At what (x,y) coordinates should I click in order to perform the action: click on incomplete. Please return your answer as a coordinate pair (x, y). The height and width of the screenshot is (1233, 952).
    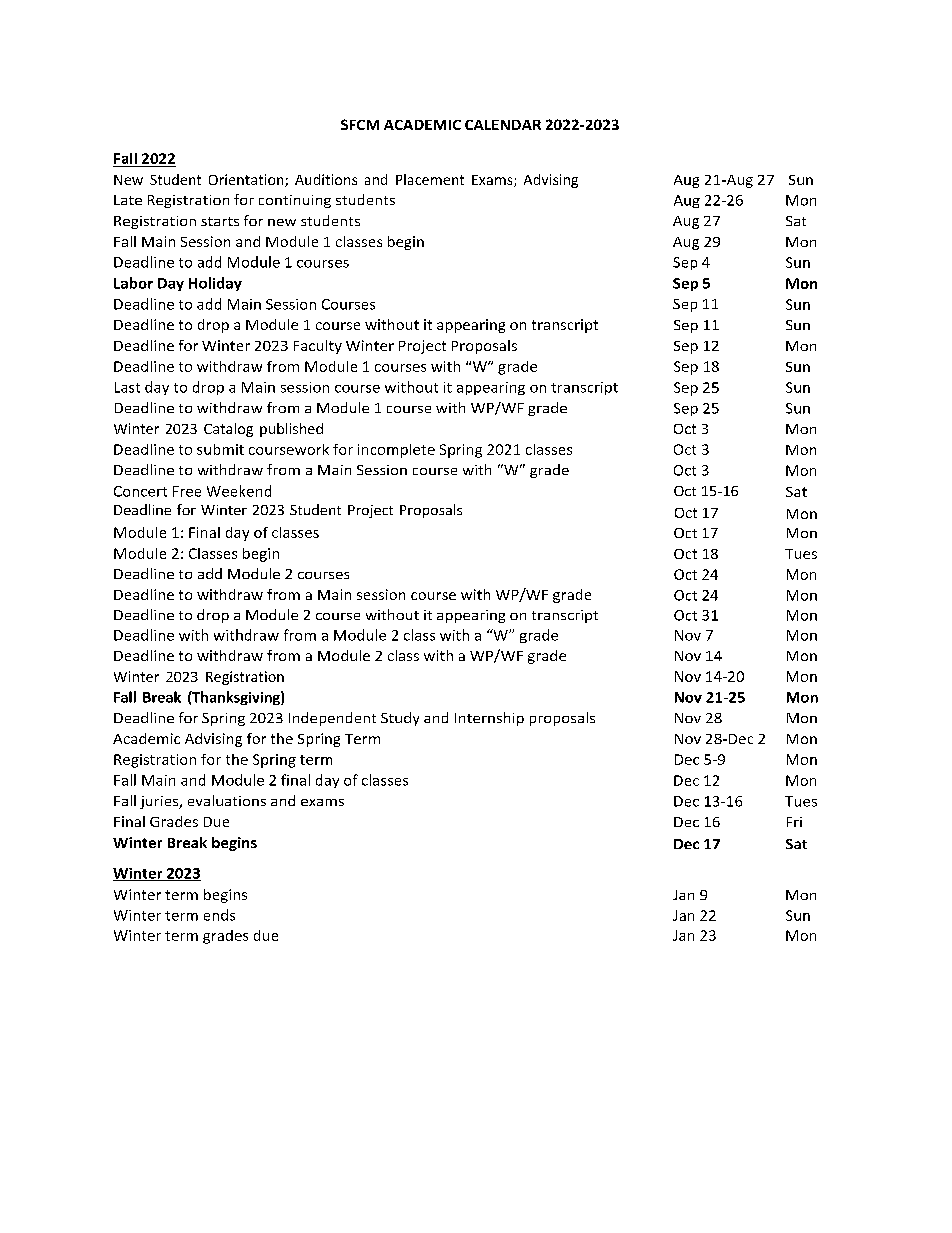
    Looking at the image, I should click on (396, 451).
